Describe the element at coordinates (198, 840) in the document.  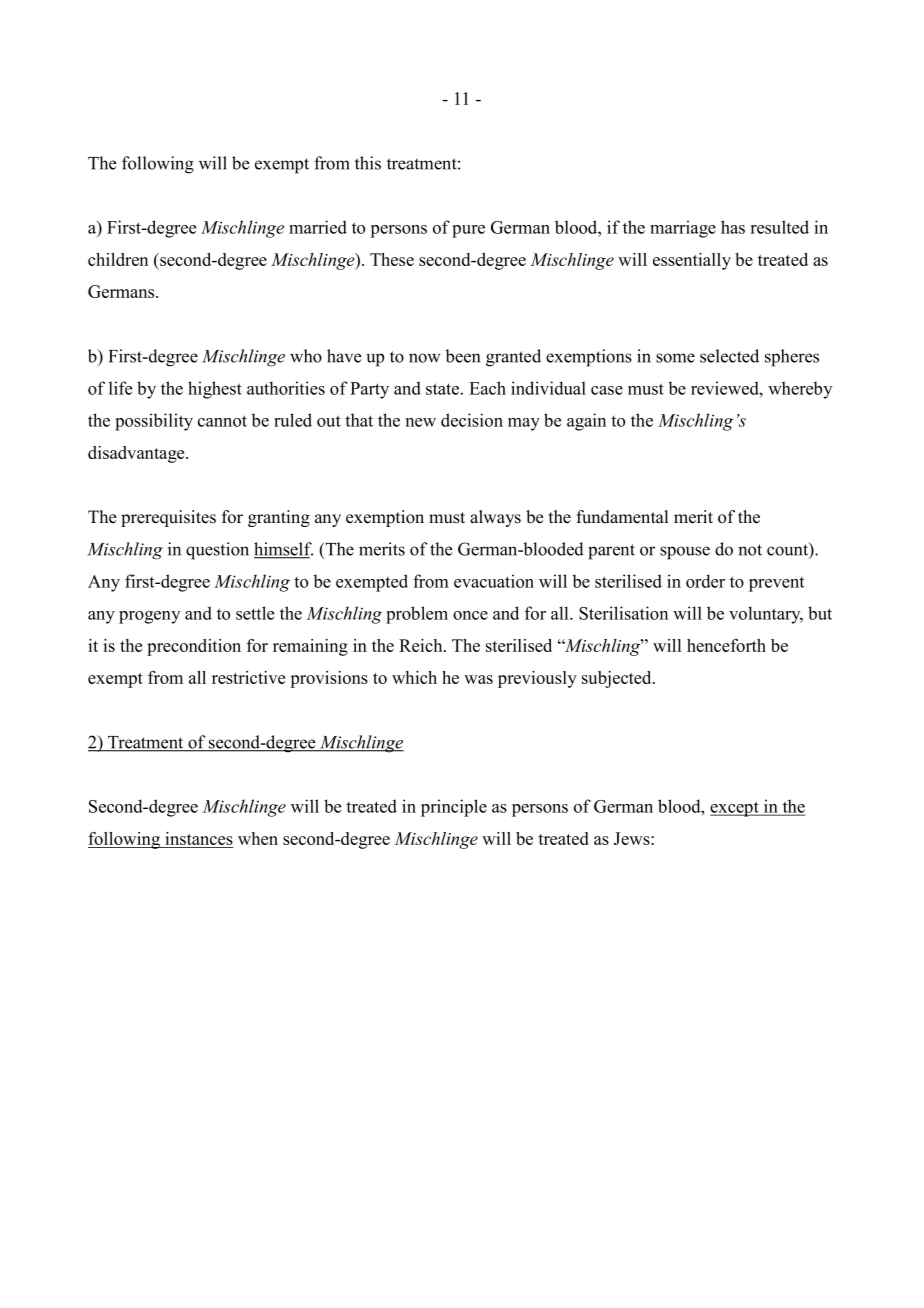
I see `instances` at that location.
